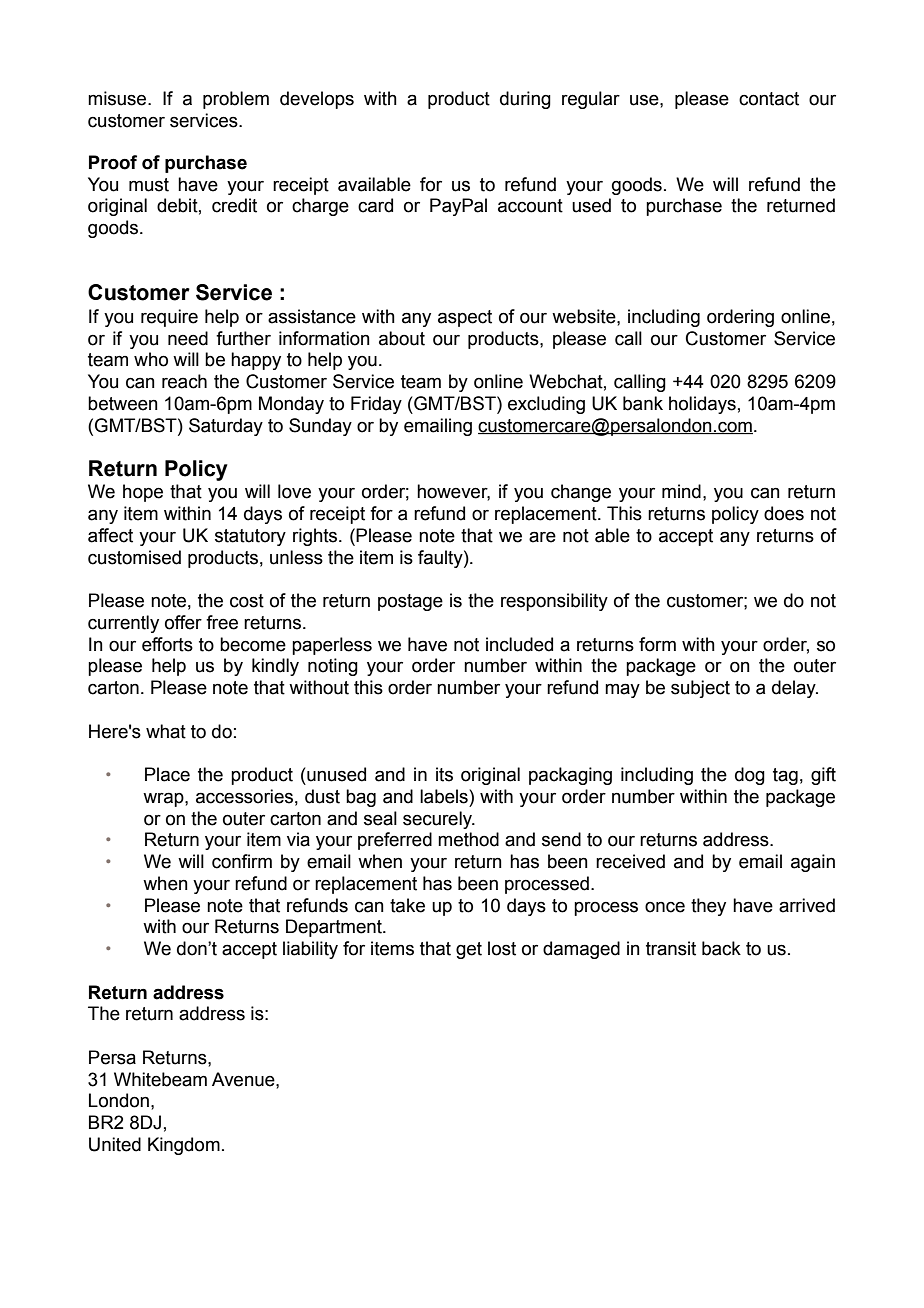  Describe the element at coordinates (525, 100) in the document. I see `during` at that location.
